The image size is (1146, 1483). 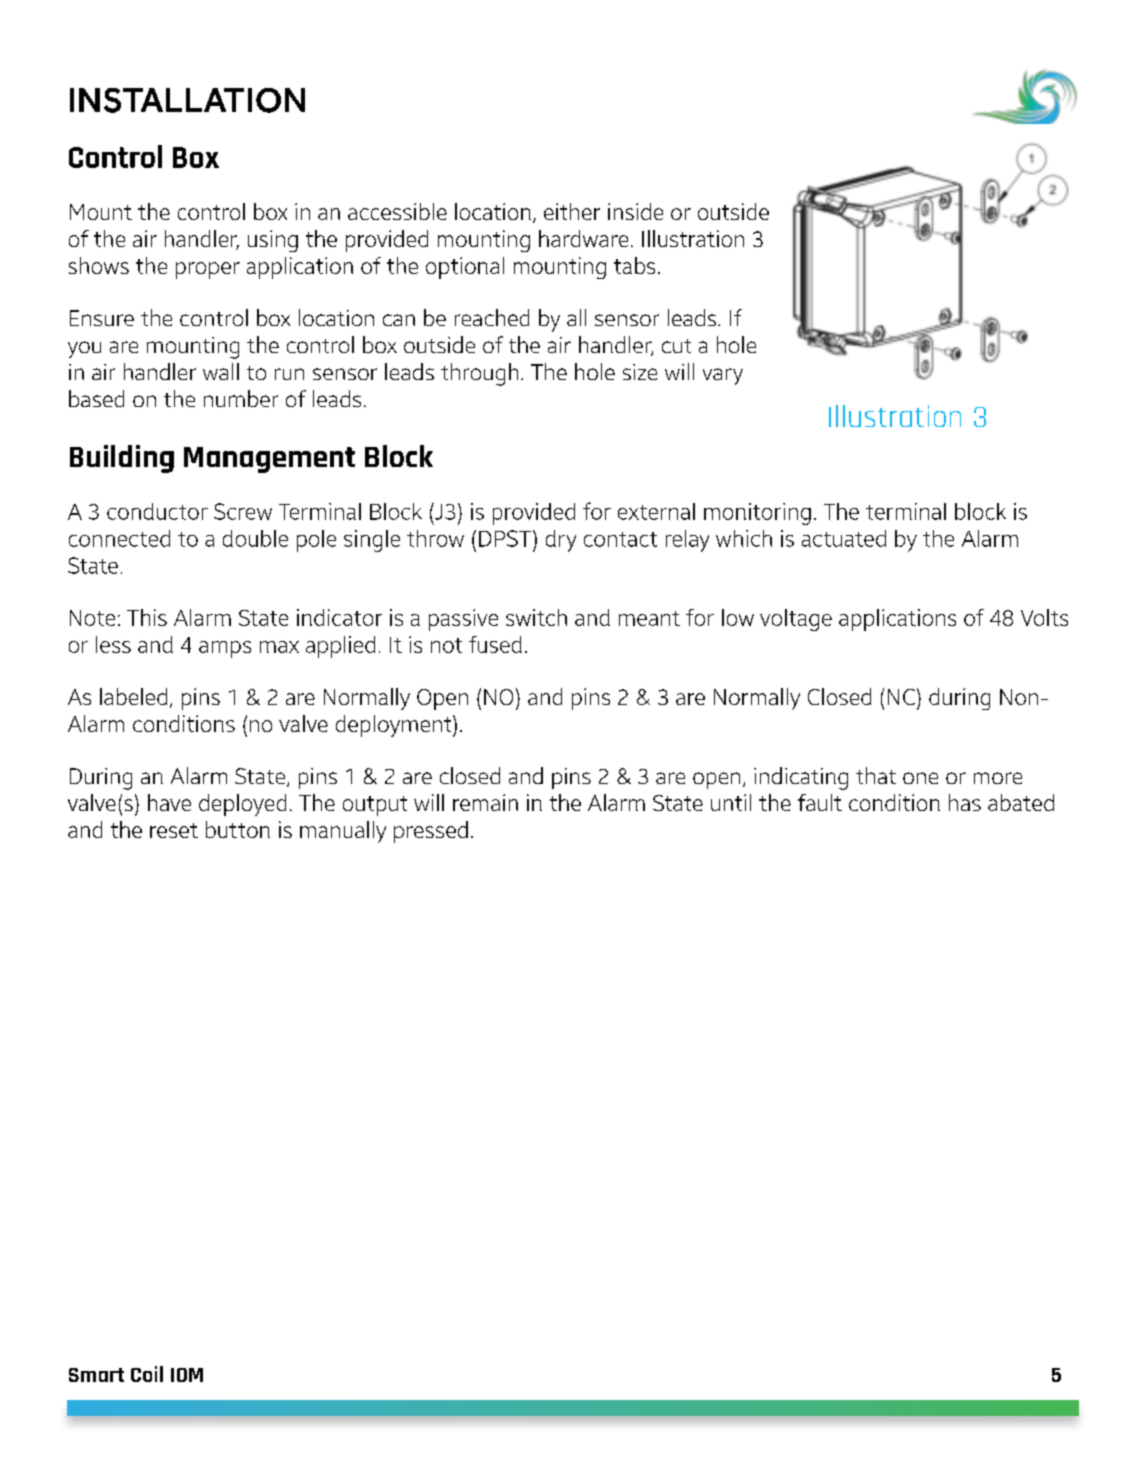 I want to click on pressed, so click(x=431, y=832).
